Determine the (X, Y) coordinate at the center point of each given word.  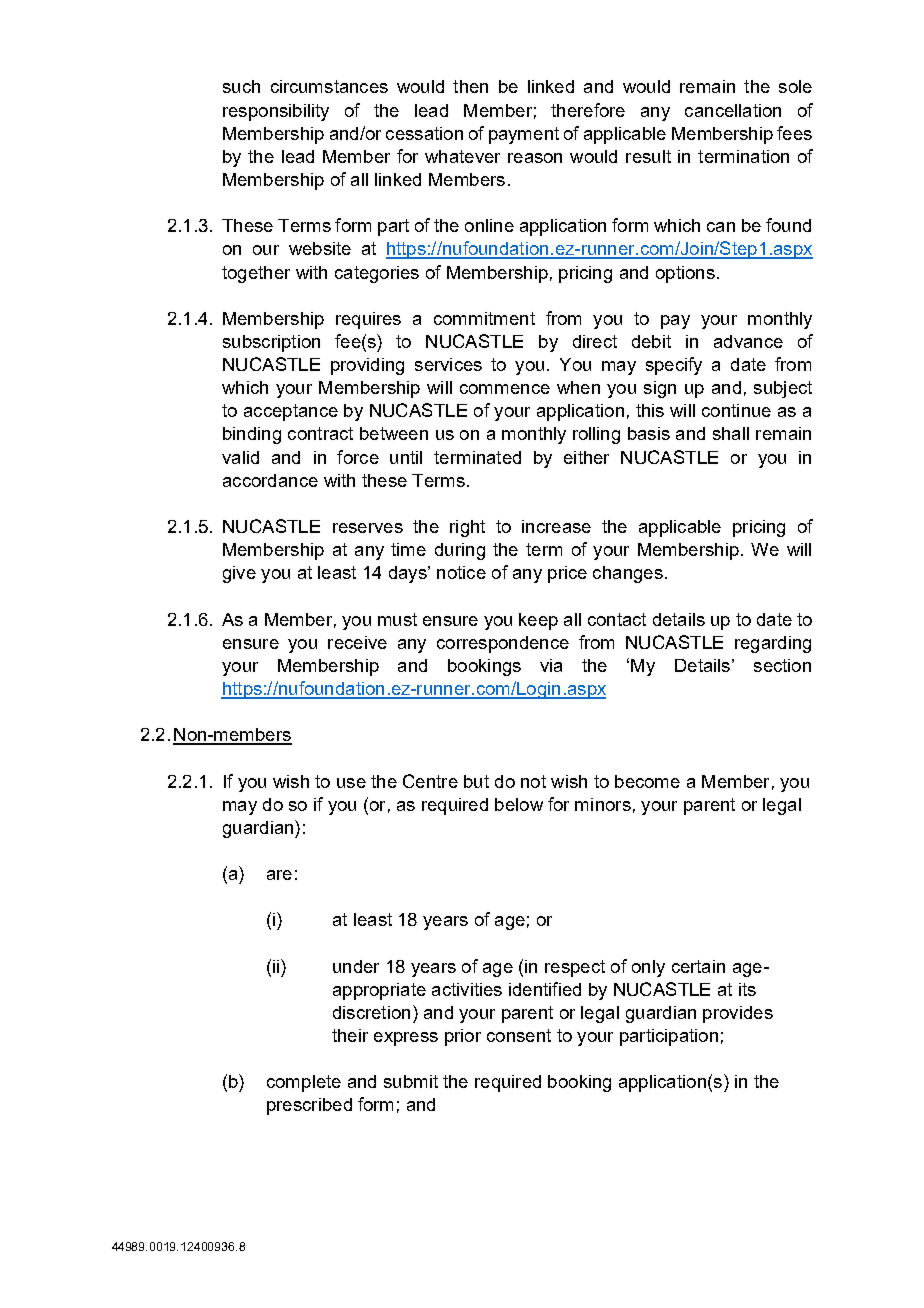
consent (519, 1035)
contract (320, 433)
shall (731, 433)
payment (524, 135)
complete (304, 1083)
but (476, 781)
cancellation (733, 110)
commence (505, 389)
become (647, 781)
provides (738, 1014)
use (351, 783)
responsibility (276, 112)
